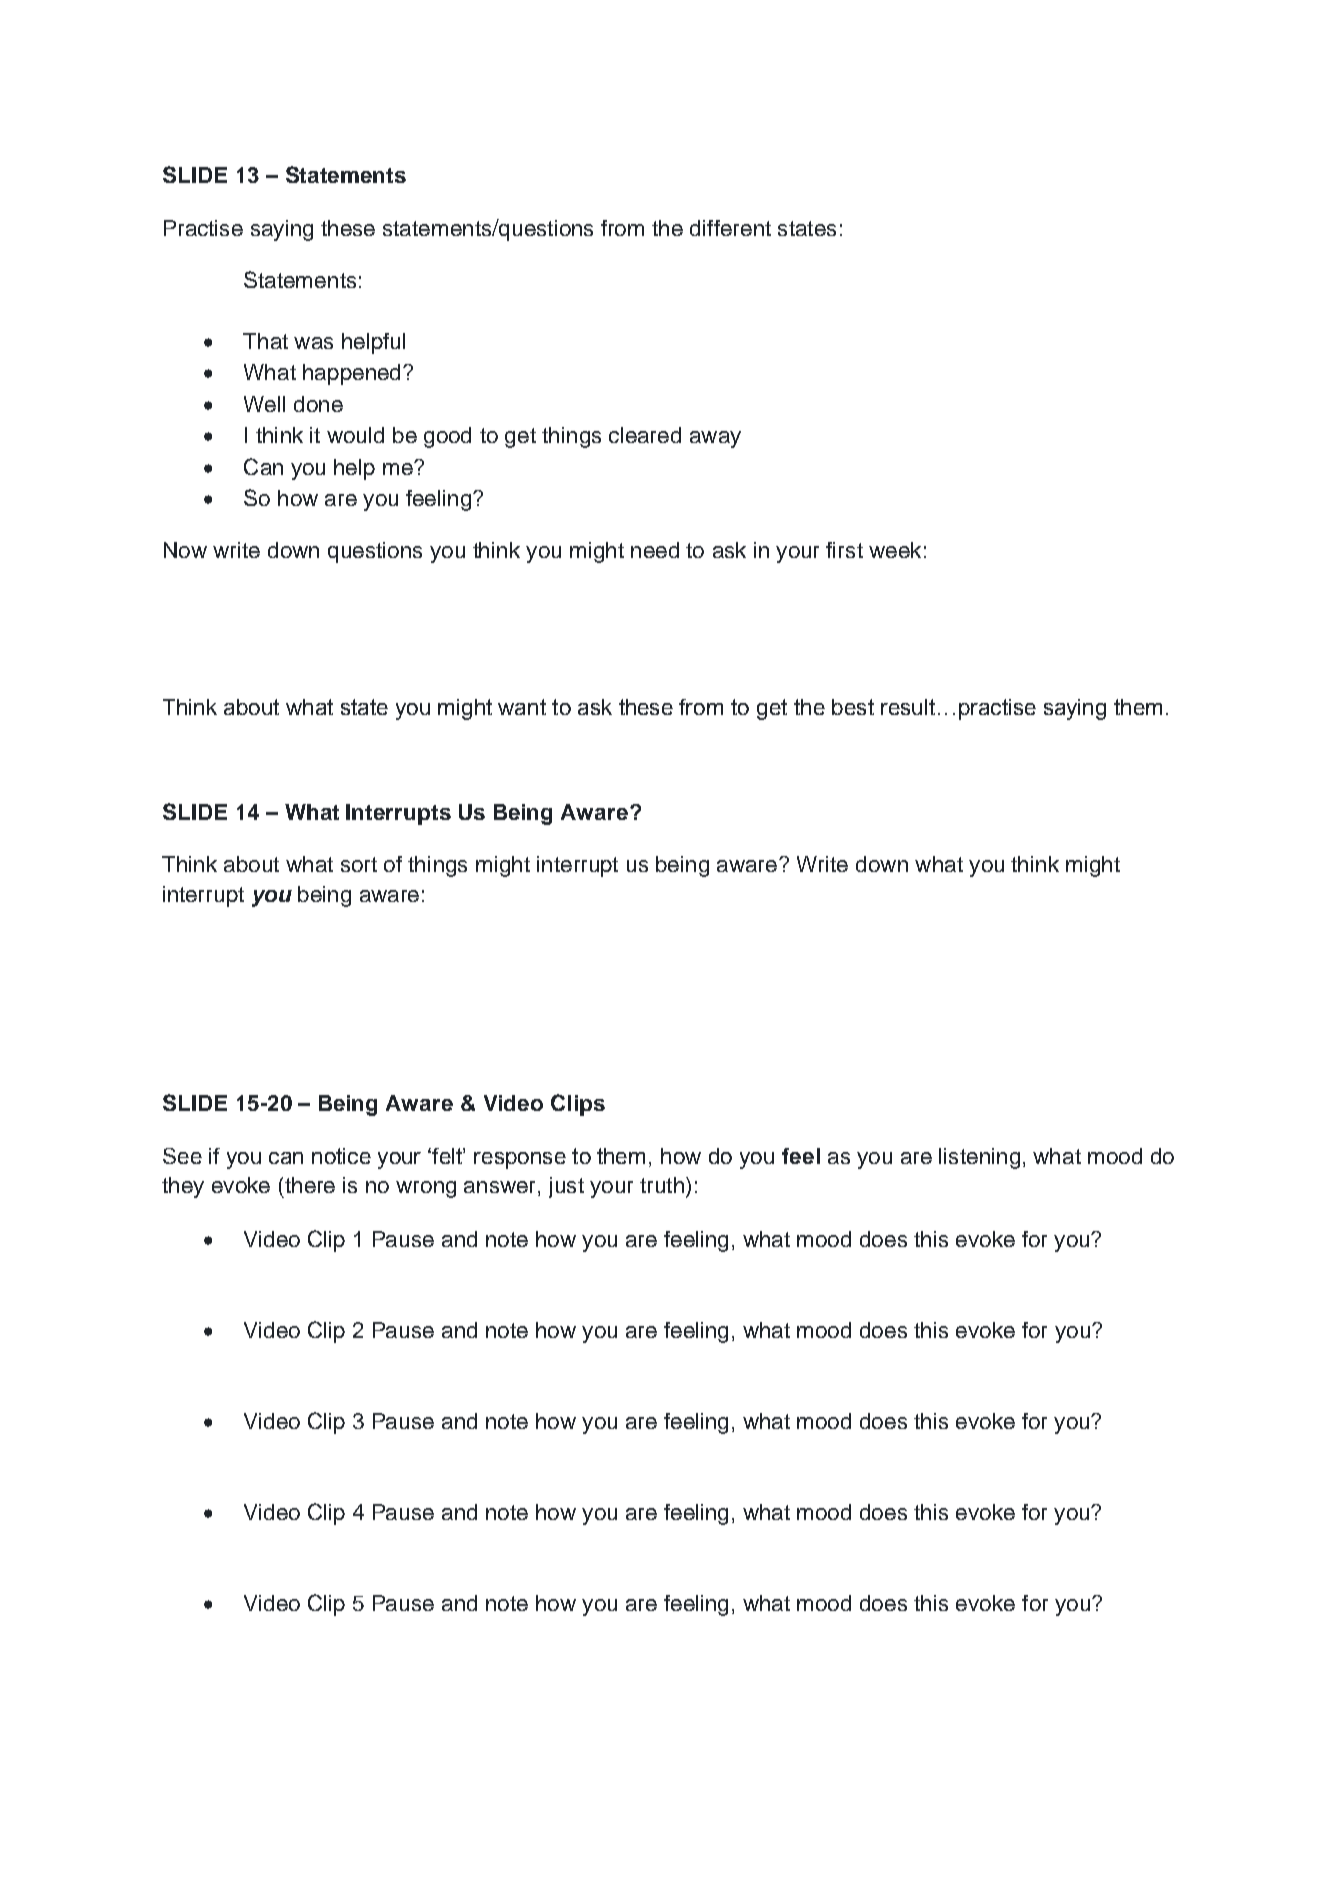 This document has height=1897, width=1341. Describe the element at coordinates (645, 435) in the document. I see `cleared` at that location.
